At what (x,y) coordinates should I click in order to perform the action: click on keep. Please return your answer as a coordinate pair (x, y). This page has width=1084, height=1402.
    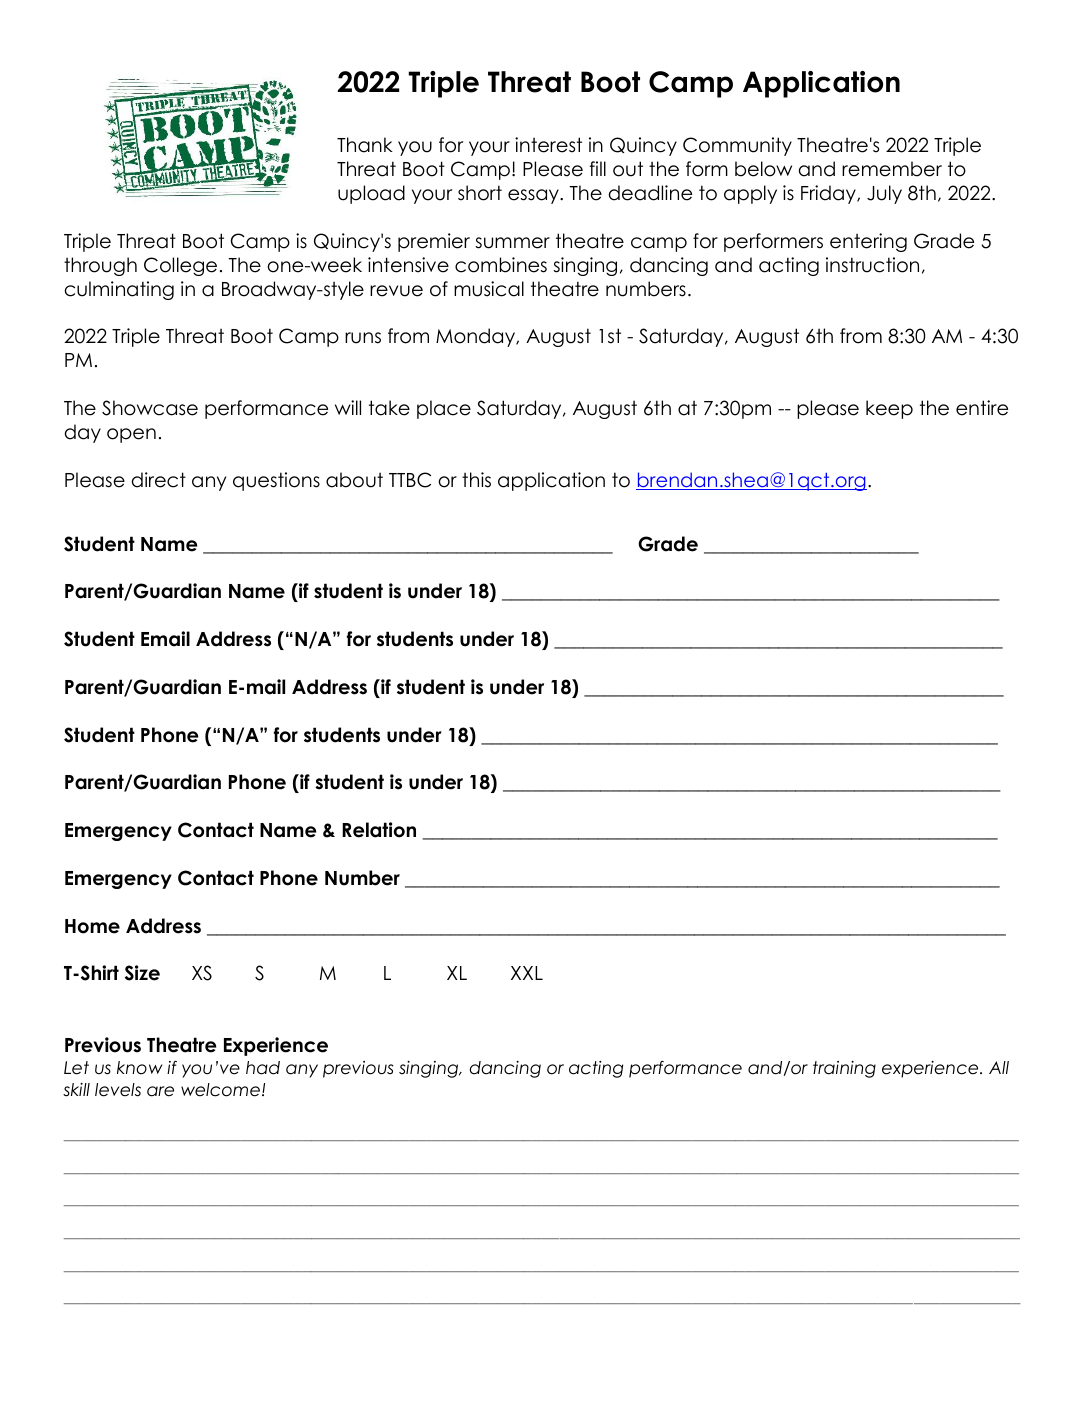
    Looking at the image, I should click on (889, 409).
